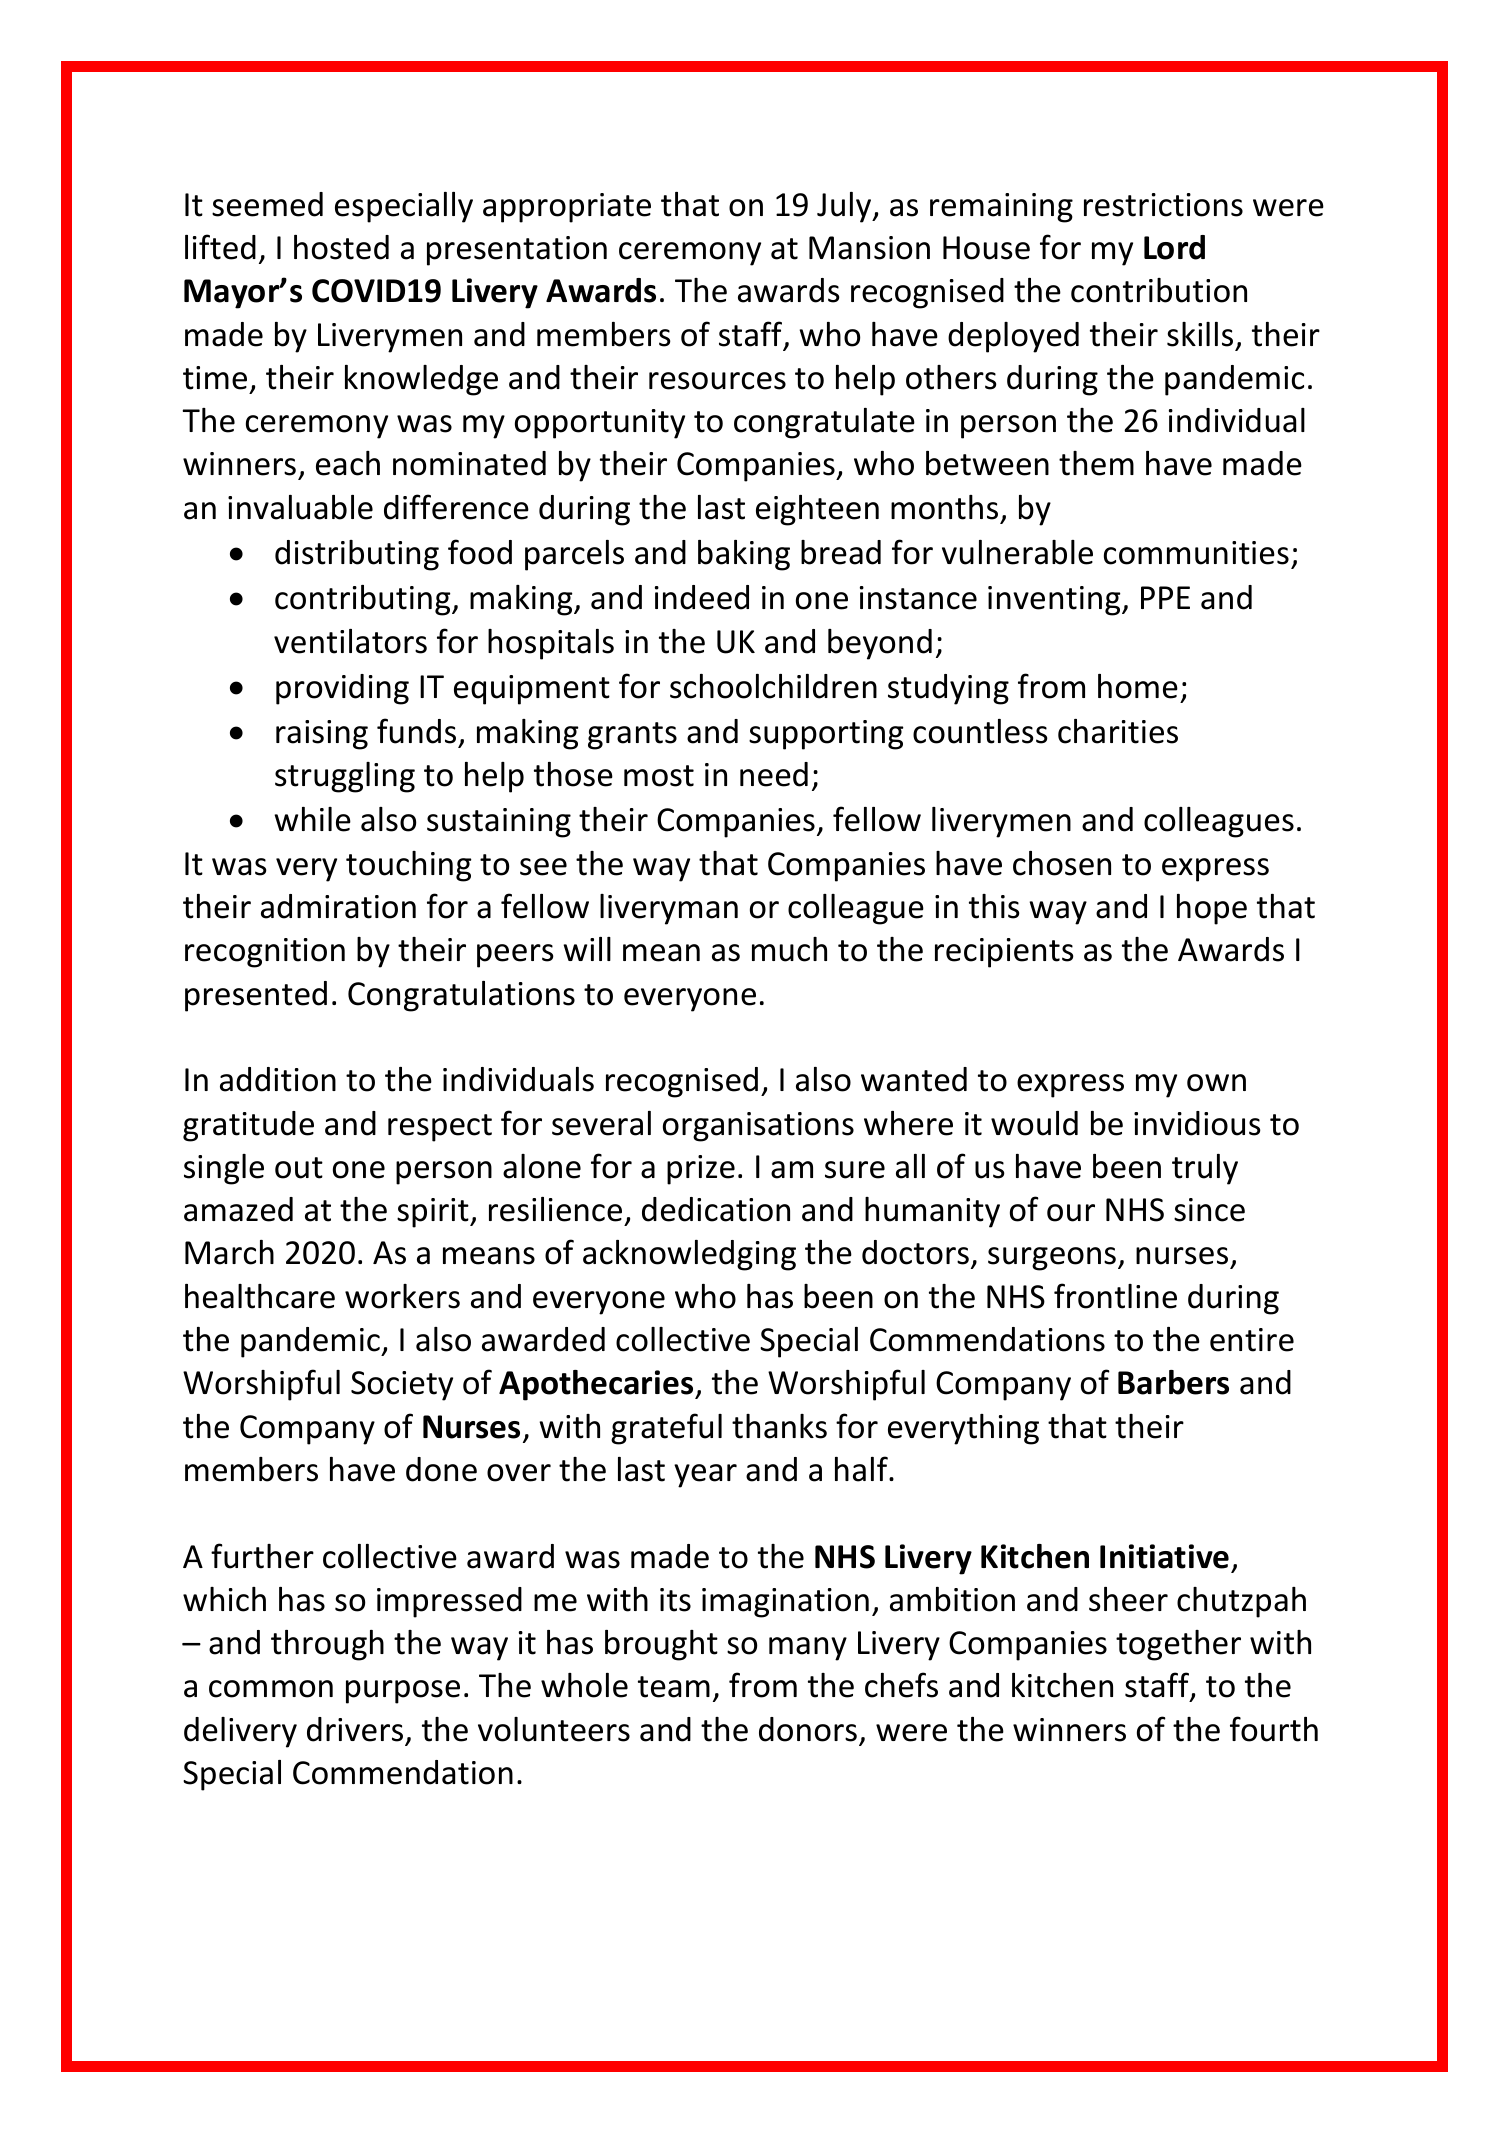 Image resolution: width=1509 pixels, height=2133 pixels. What do you see at coordinates (1174, 247) in the screenshot?
I see `Lord` at bounding box center [1174, 247].
